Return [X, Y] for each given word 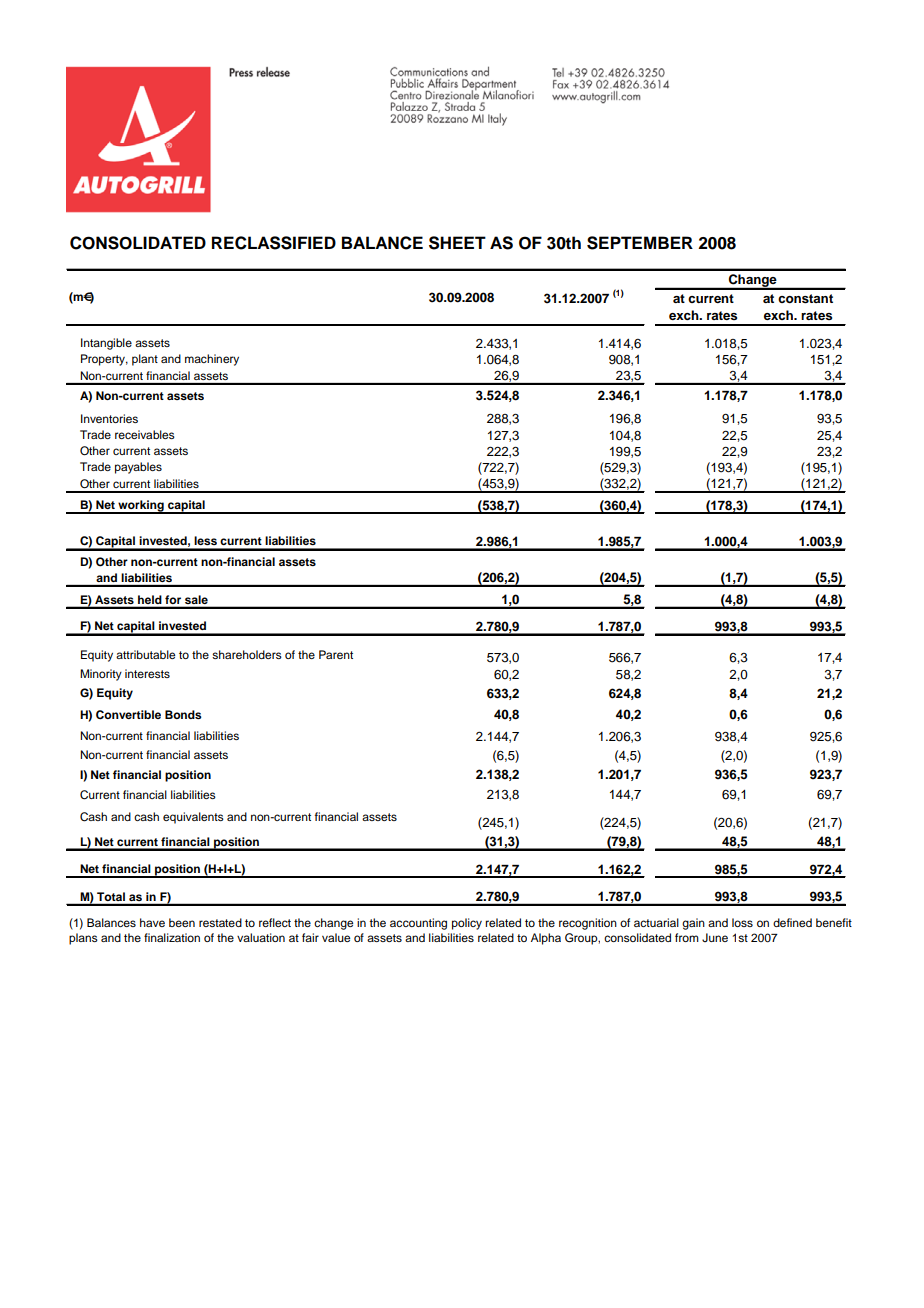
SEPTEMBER [640, 243]
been [182, 922]
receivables [145, 434]
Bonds [183, 714]
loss [742, 922]
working [141, 507]
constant [805, 299]
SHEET [457, 243]
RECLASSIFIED [274, 243]
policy [467, 924]
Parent [336, 654]
